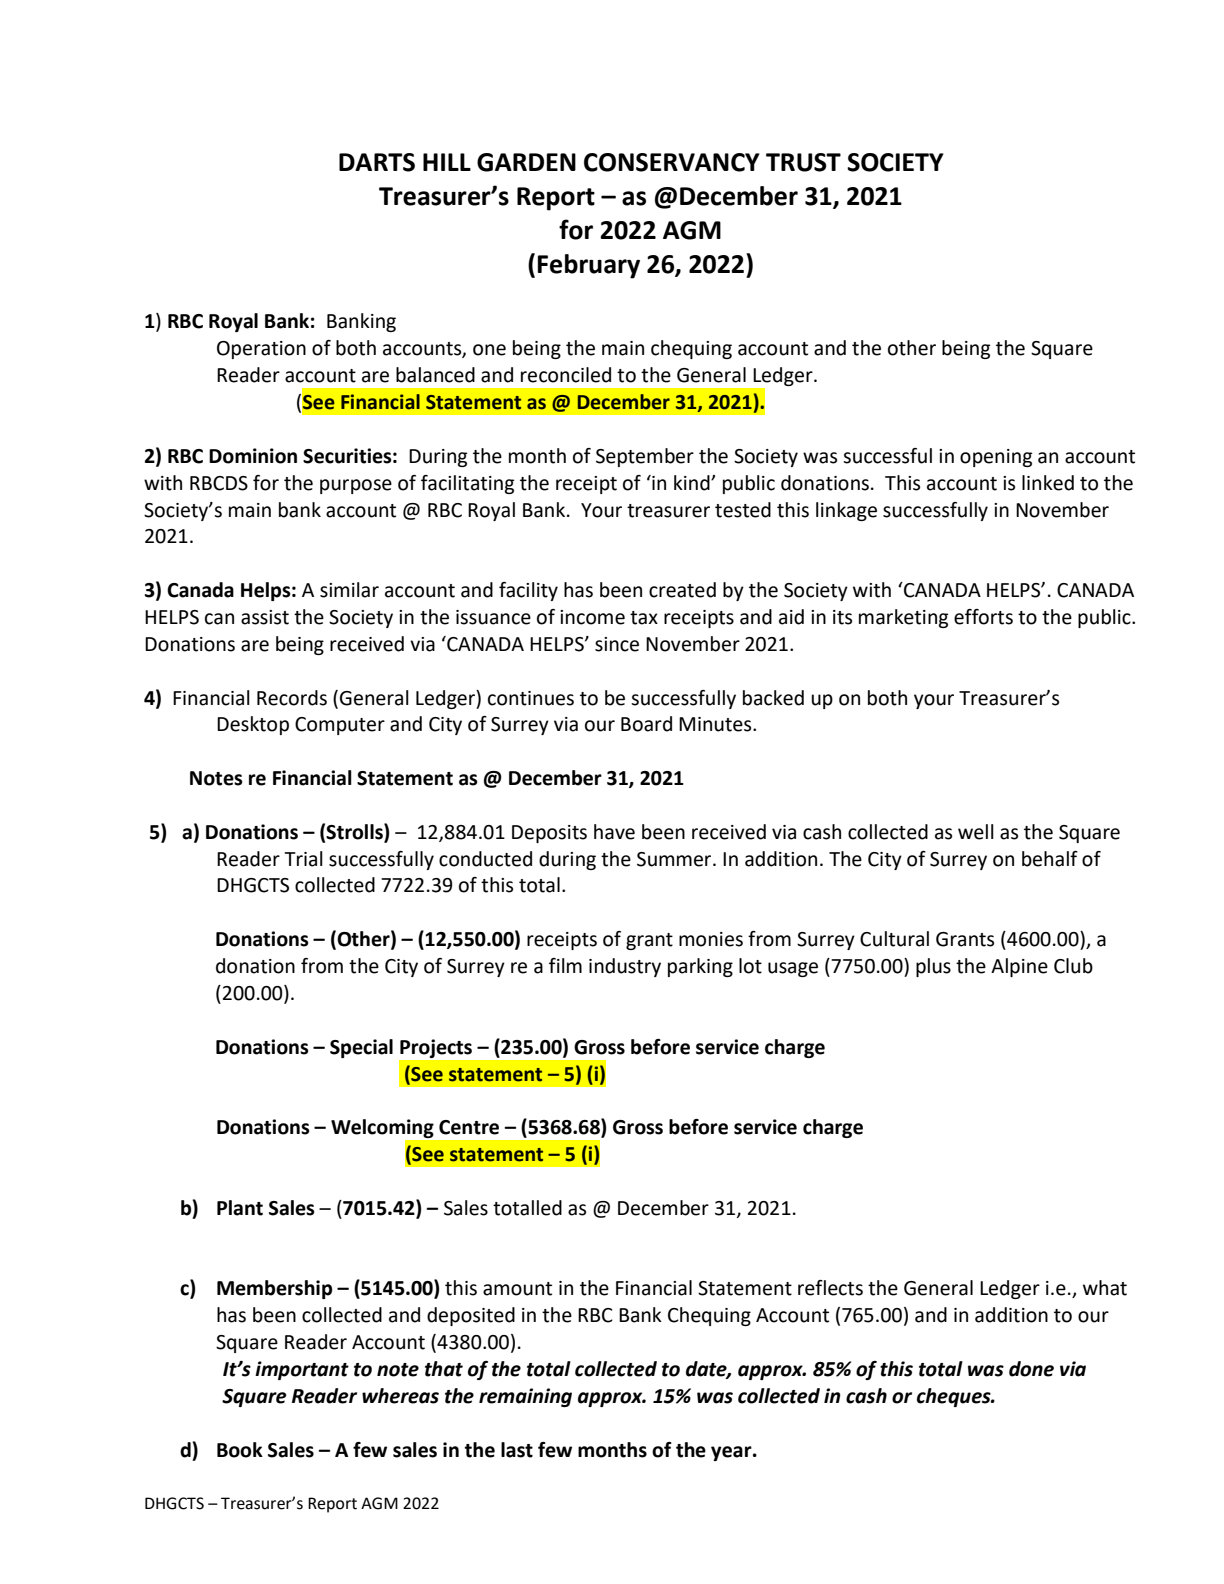 The width and height of the page is (1224, 1584). Describe the element at coordinates (1048, 483) in the page. I see `linked` at that location.
